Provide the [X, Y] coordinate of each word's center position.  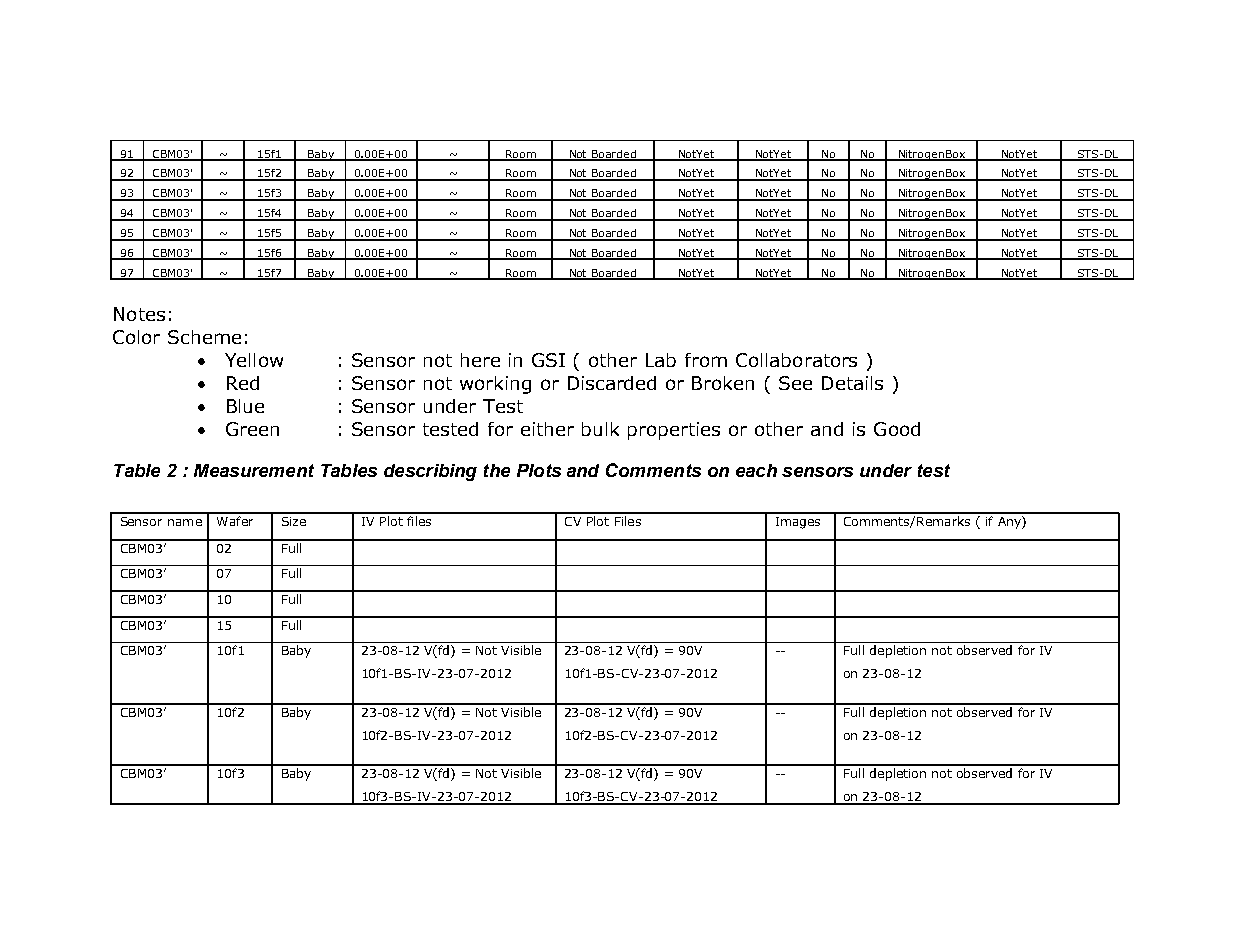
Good [897, 429]
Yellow [254, 360]
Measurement [254, 470]
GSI [548, 360]
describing [430, 472]
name [185, 522]
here [480, 360]
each [756, 470]
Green [252, 429]
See [795, 383]
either [547, 429]
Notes [139, 314]
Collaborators [796, 360]
